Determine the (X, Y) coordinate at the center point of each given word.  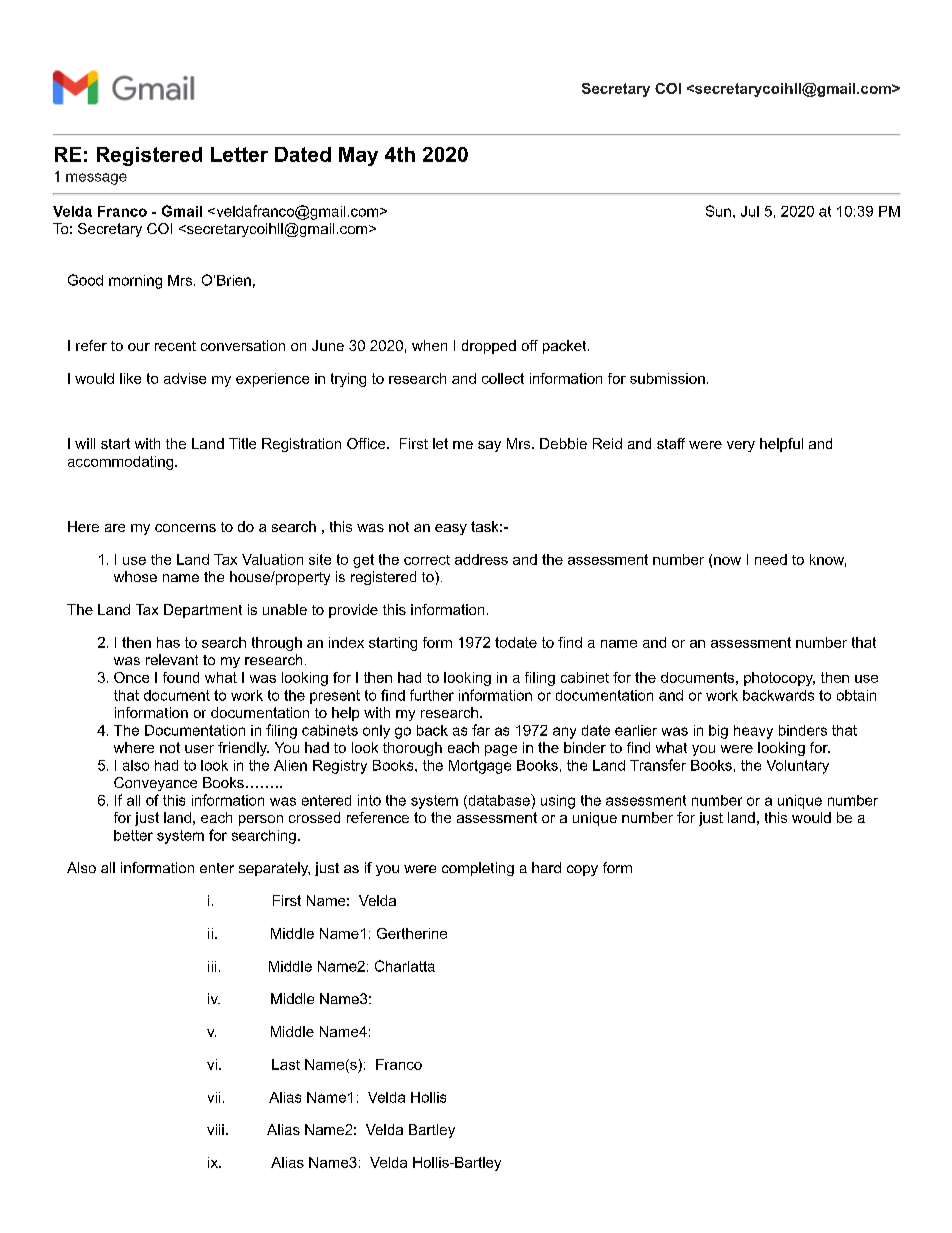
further (432, 695)
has (168, 642)
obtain (856, 695)
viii (215, 1129)
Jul (750, 211)
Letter (239, 154)
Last (286, 1064)
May (358, 156)
